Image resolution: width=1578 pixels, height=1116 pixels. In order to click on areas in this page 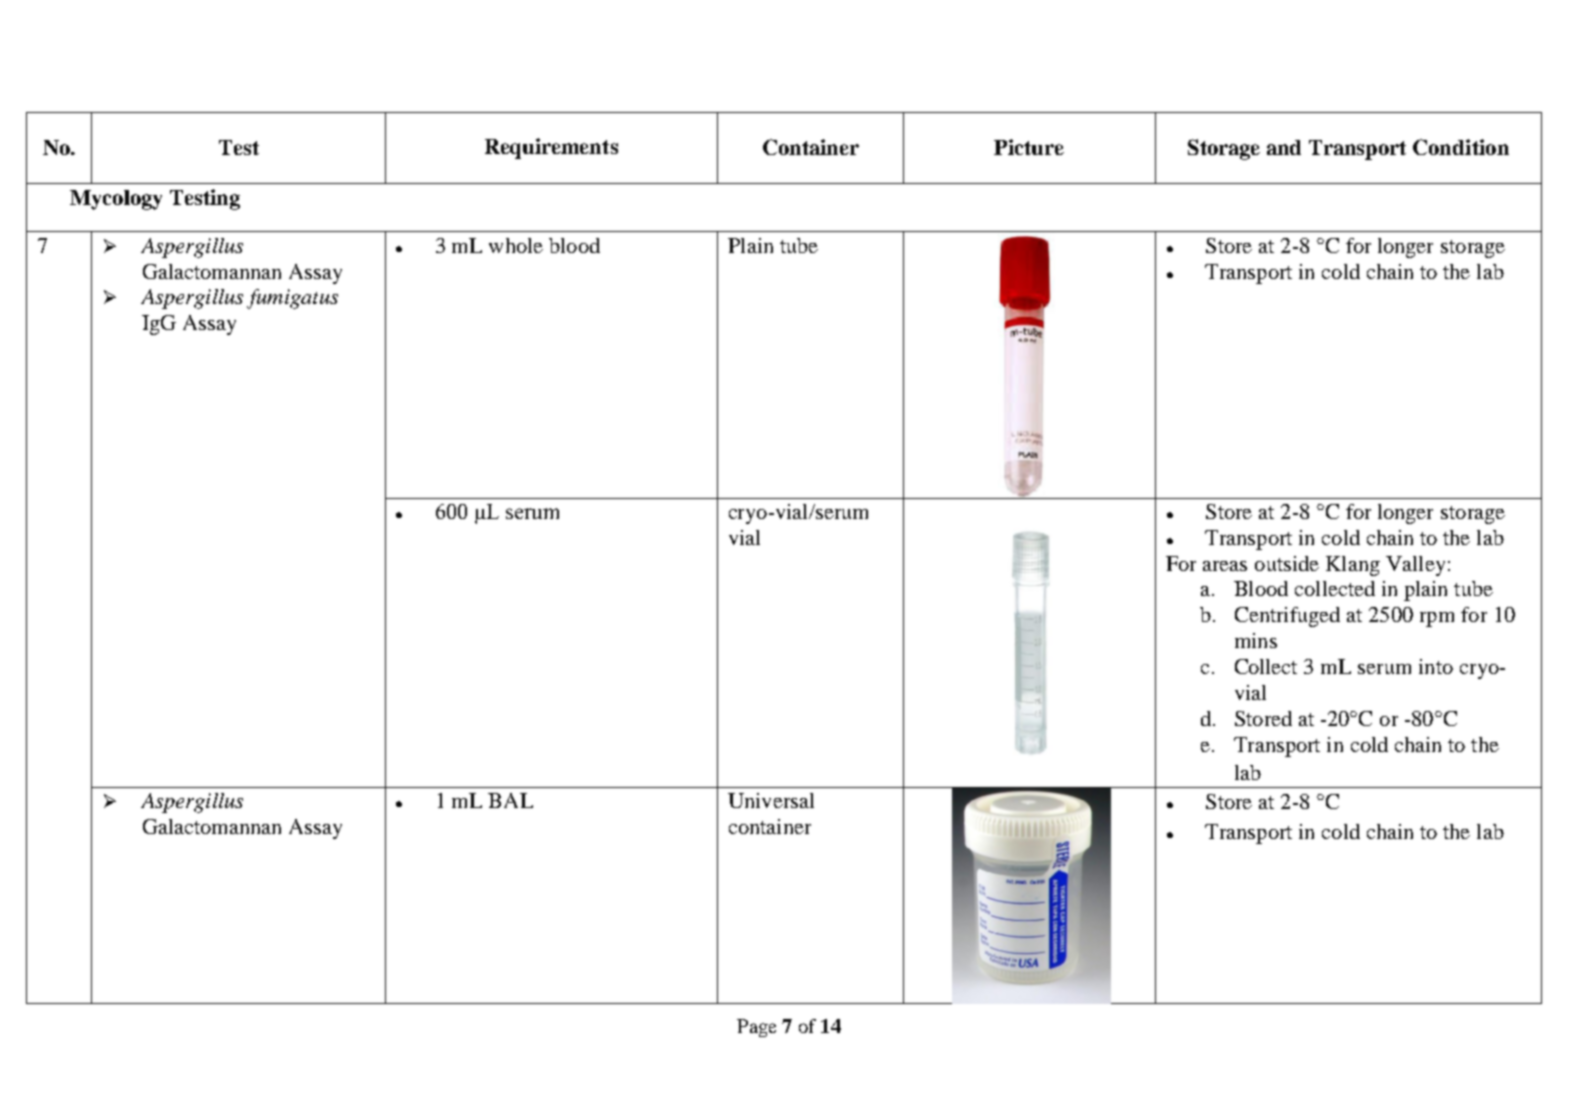, I will do `click(1225, 566)`.
